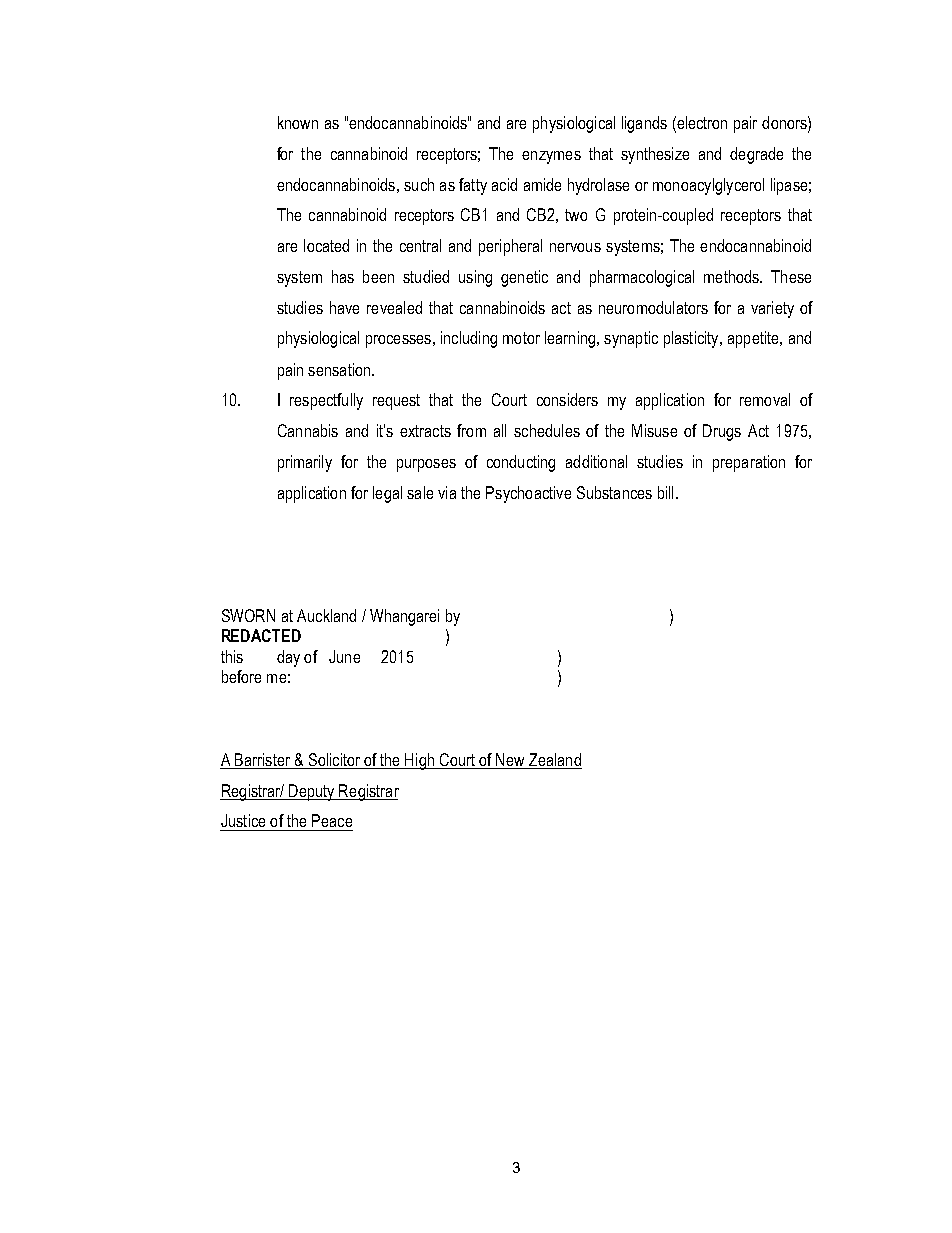 This document has width=952, height=1233. I want to click on Deputy, so click(312, 792).
